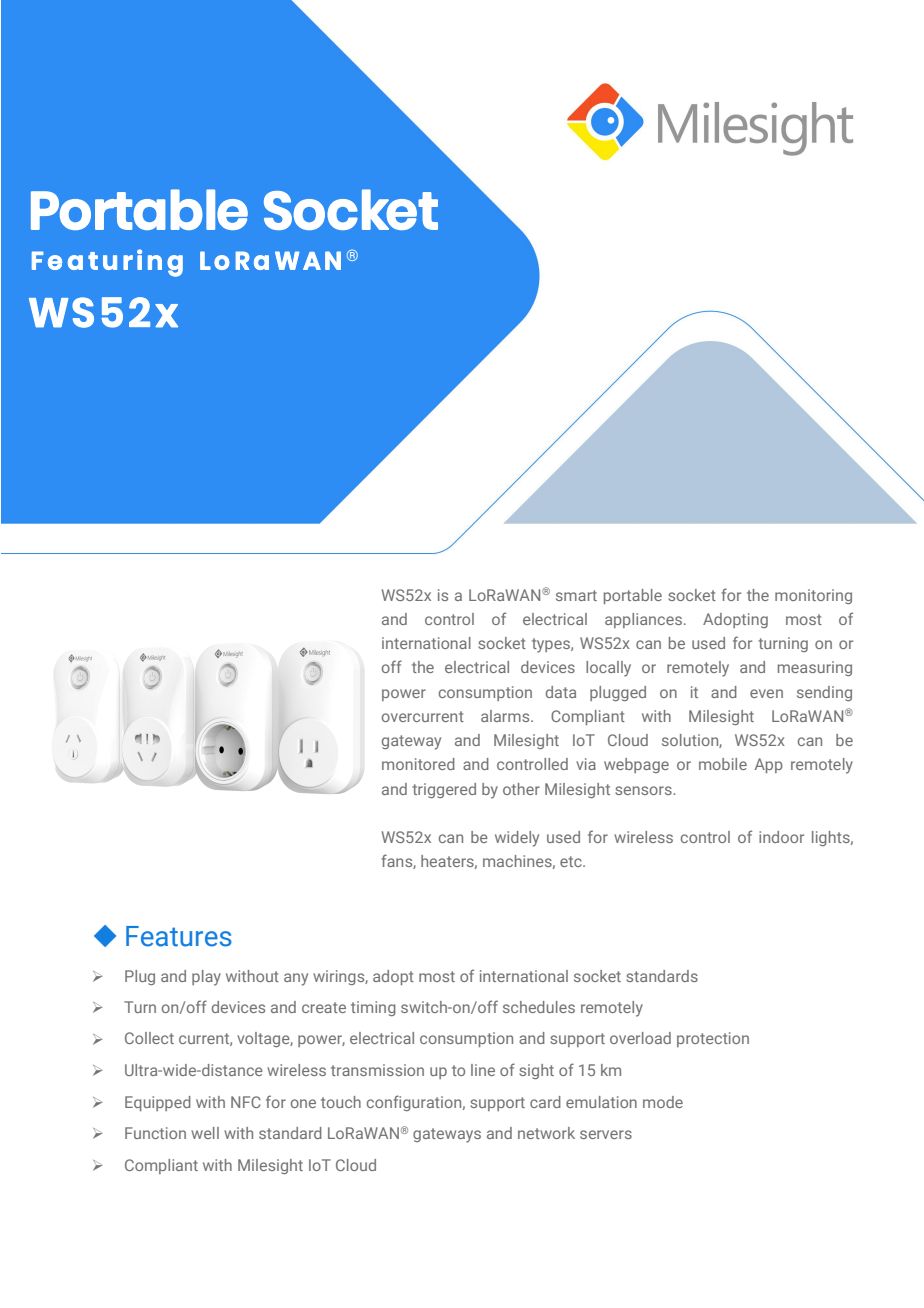 The height and width of the page is (1308, 924). Describe the element at coordinates (723, 764) in the page. I see `mobile` at that location.
